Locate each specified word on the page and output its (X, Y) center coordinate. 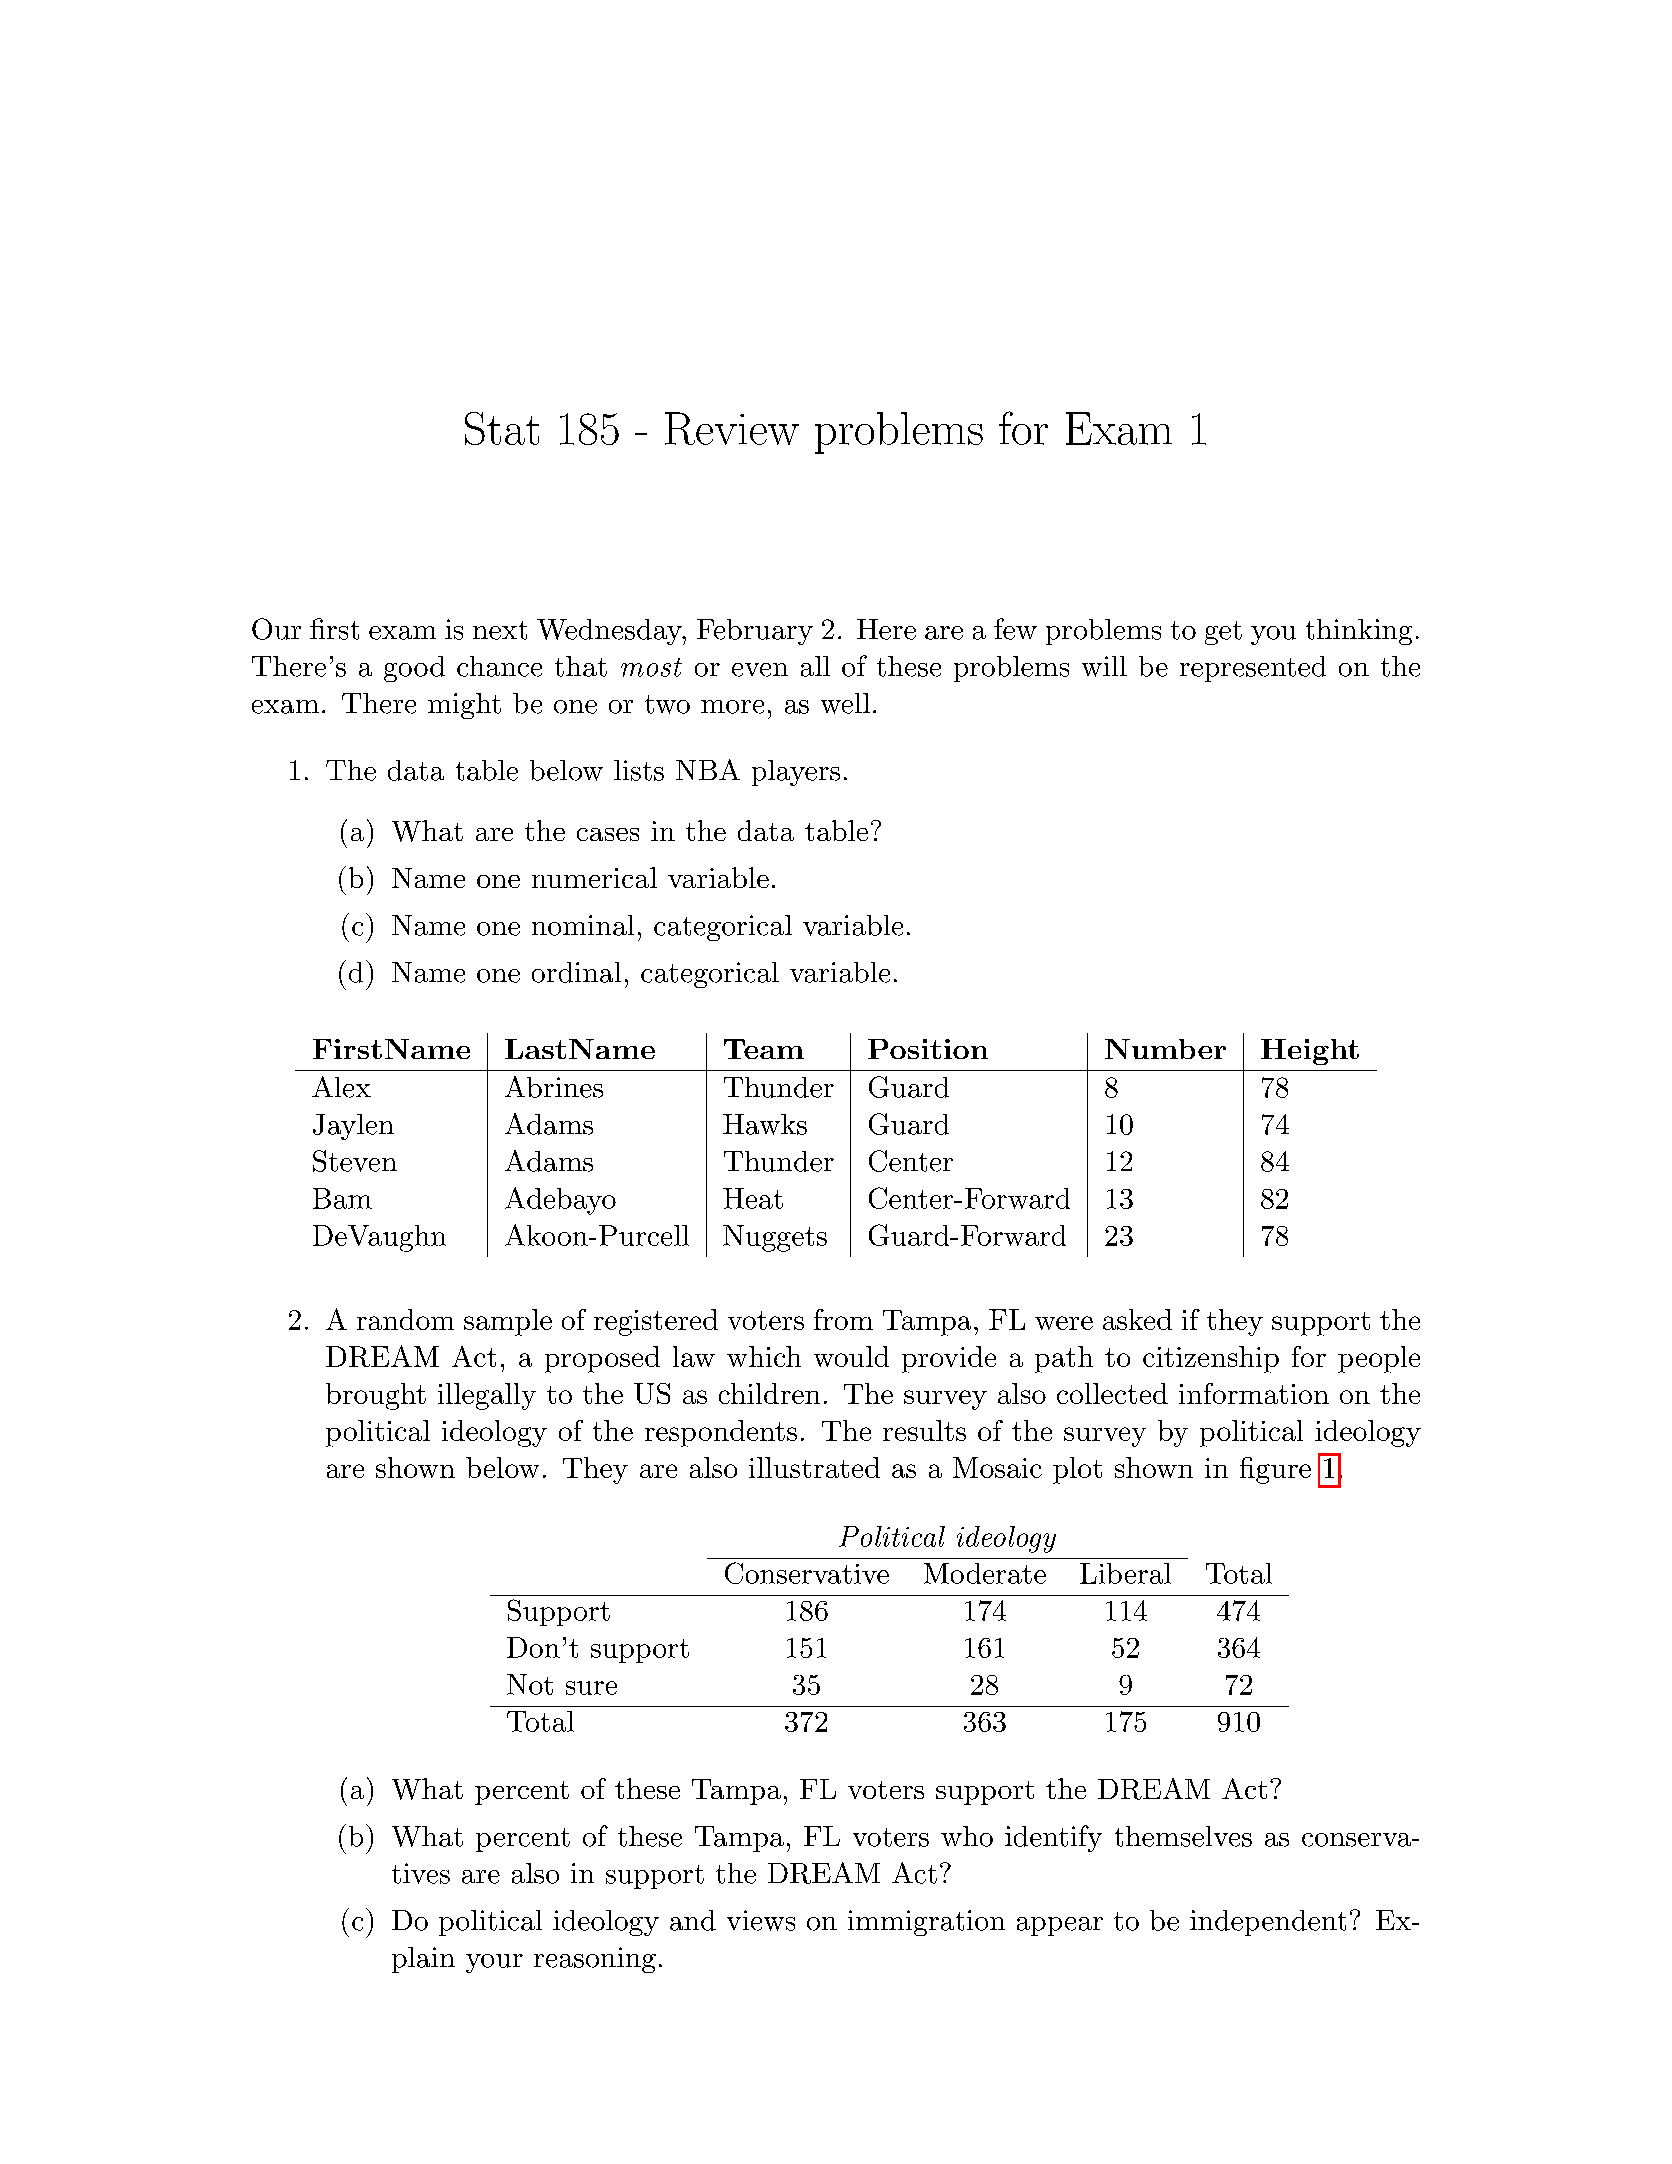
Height (1310, 1052)
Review (732, 428)
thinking (1359, 632)
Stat (502, 428)
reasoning (595, 1960)
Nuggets (775, 1238)
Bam (342, 1198)
